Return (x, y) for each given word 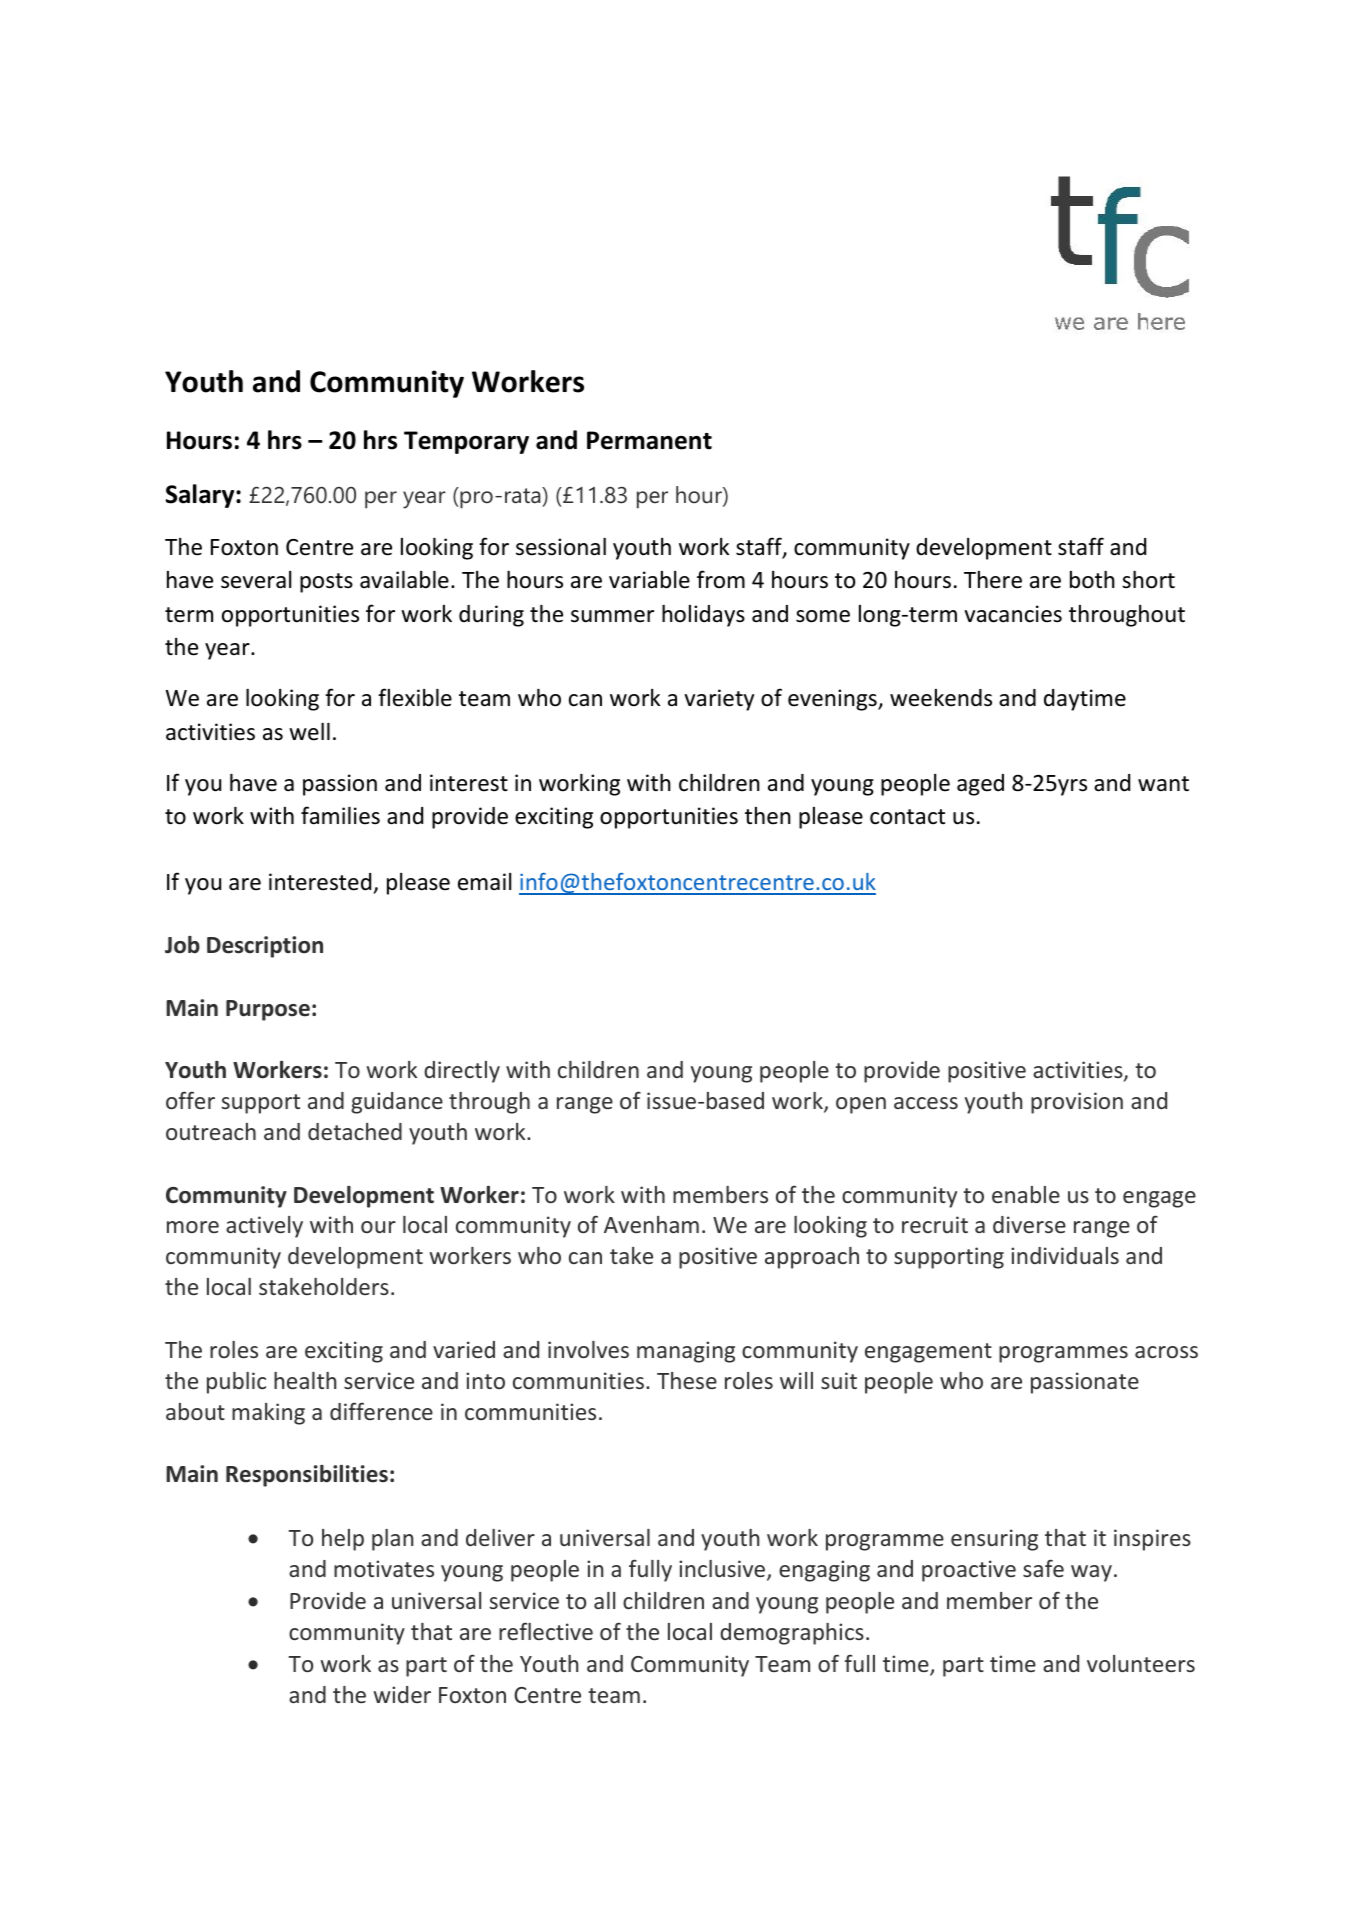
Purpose (268, 1010)
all (604, 1600)
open (861, 1105)
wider (402, 1694)
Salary (201, 496)
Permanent (649, 440)
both (1092, 580)
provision (1077, 1103)
